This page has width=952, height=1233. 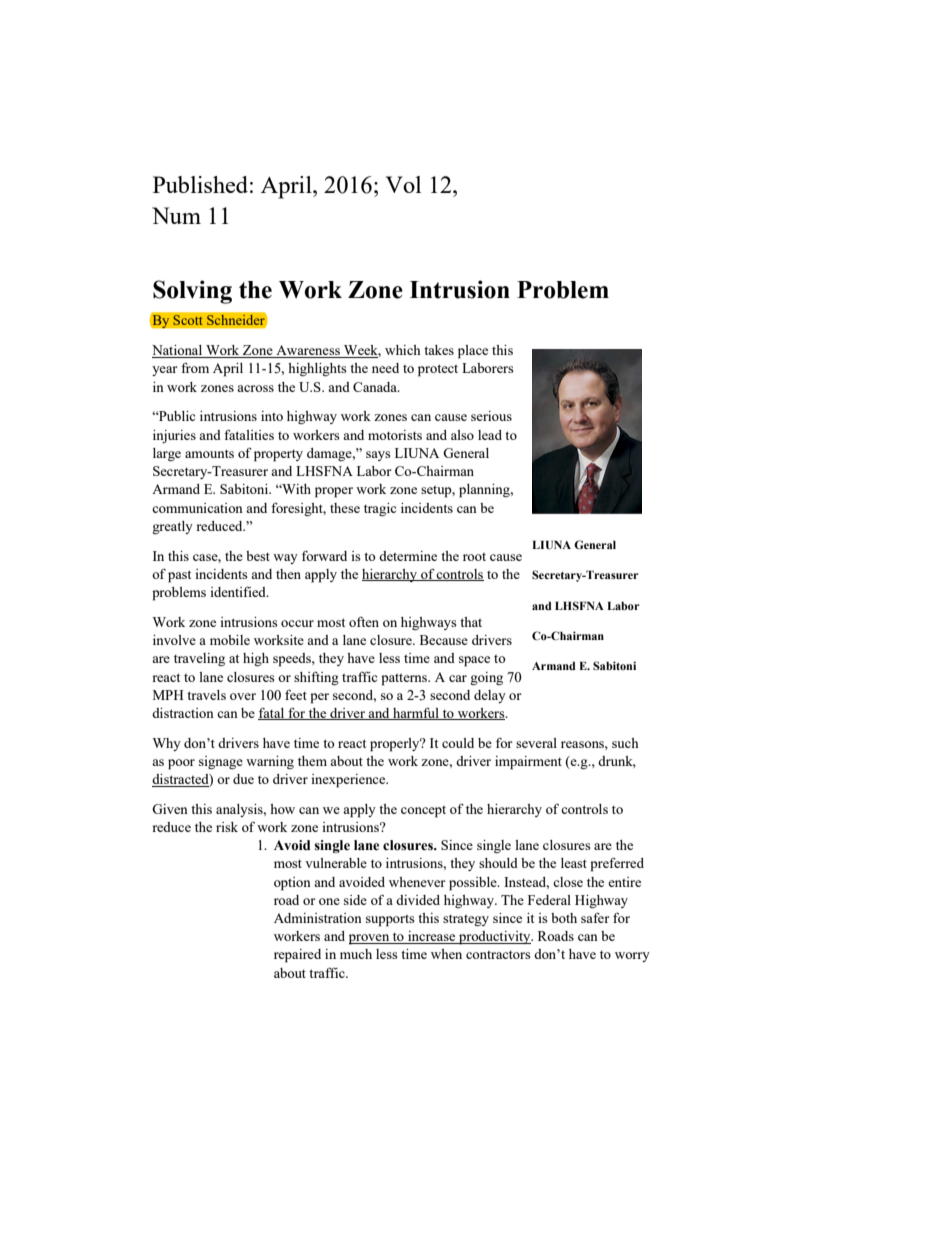 I want to click on Num, so click(x=176, y=215).
